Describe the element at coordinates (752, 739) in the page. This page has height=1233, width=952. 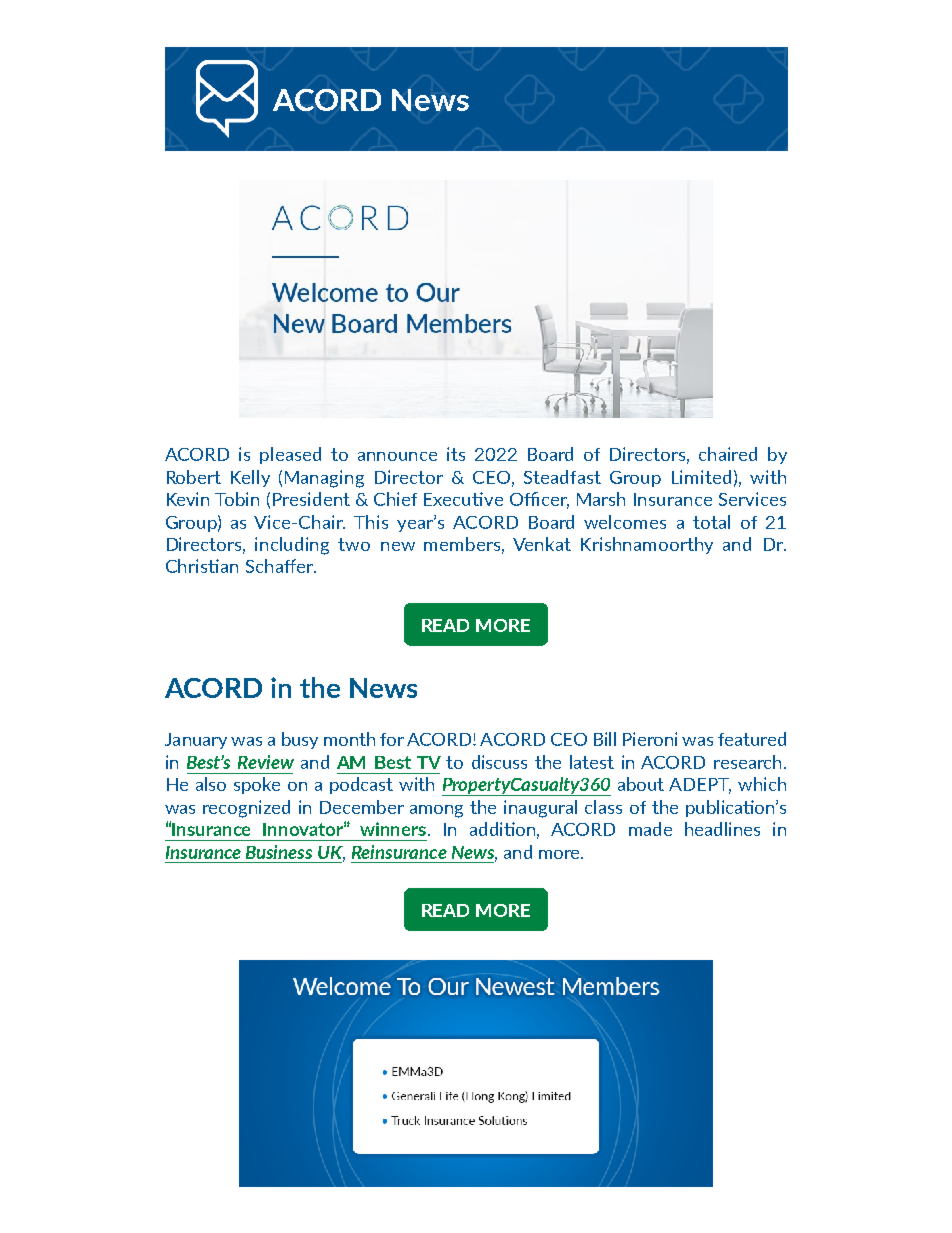
I see `featured` at that location.
